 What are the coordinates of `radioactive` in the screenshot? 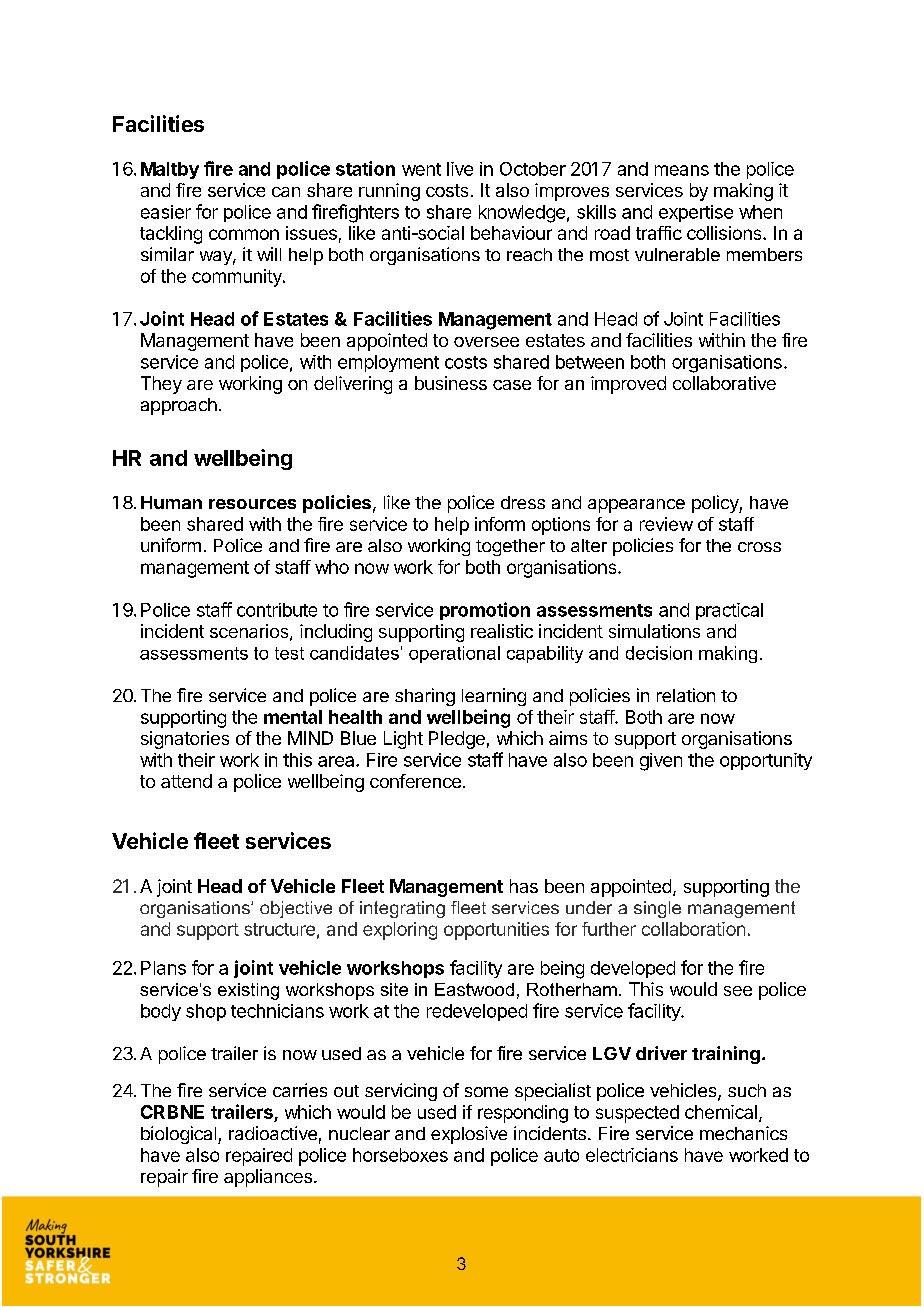 It's located at (273, 1133).
